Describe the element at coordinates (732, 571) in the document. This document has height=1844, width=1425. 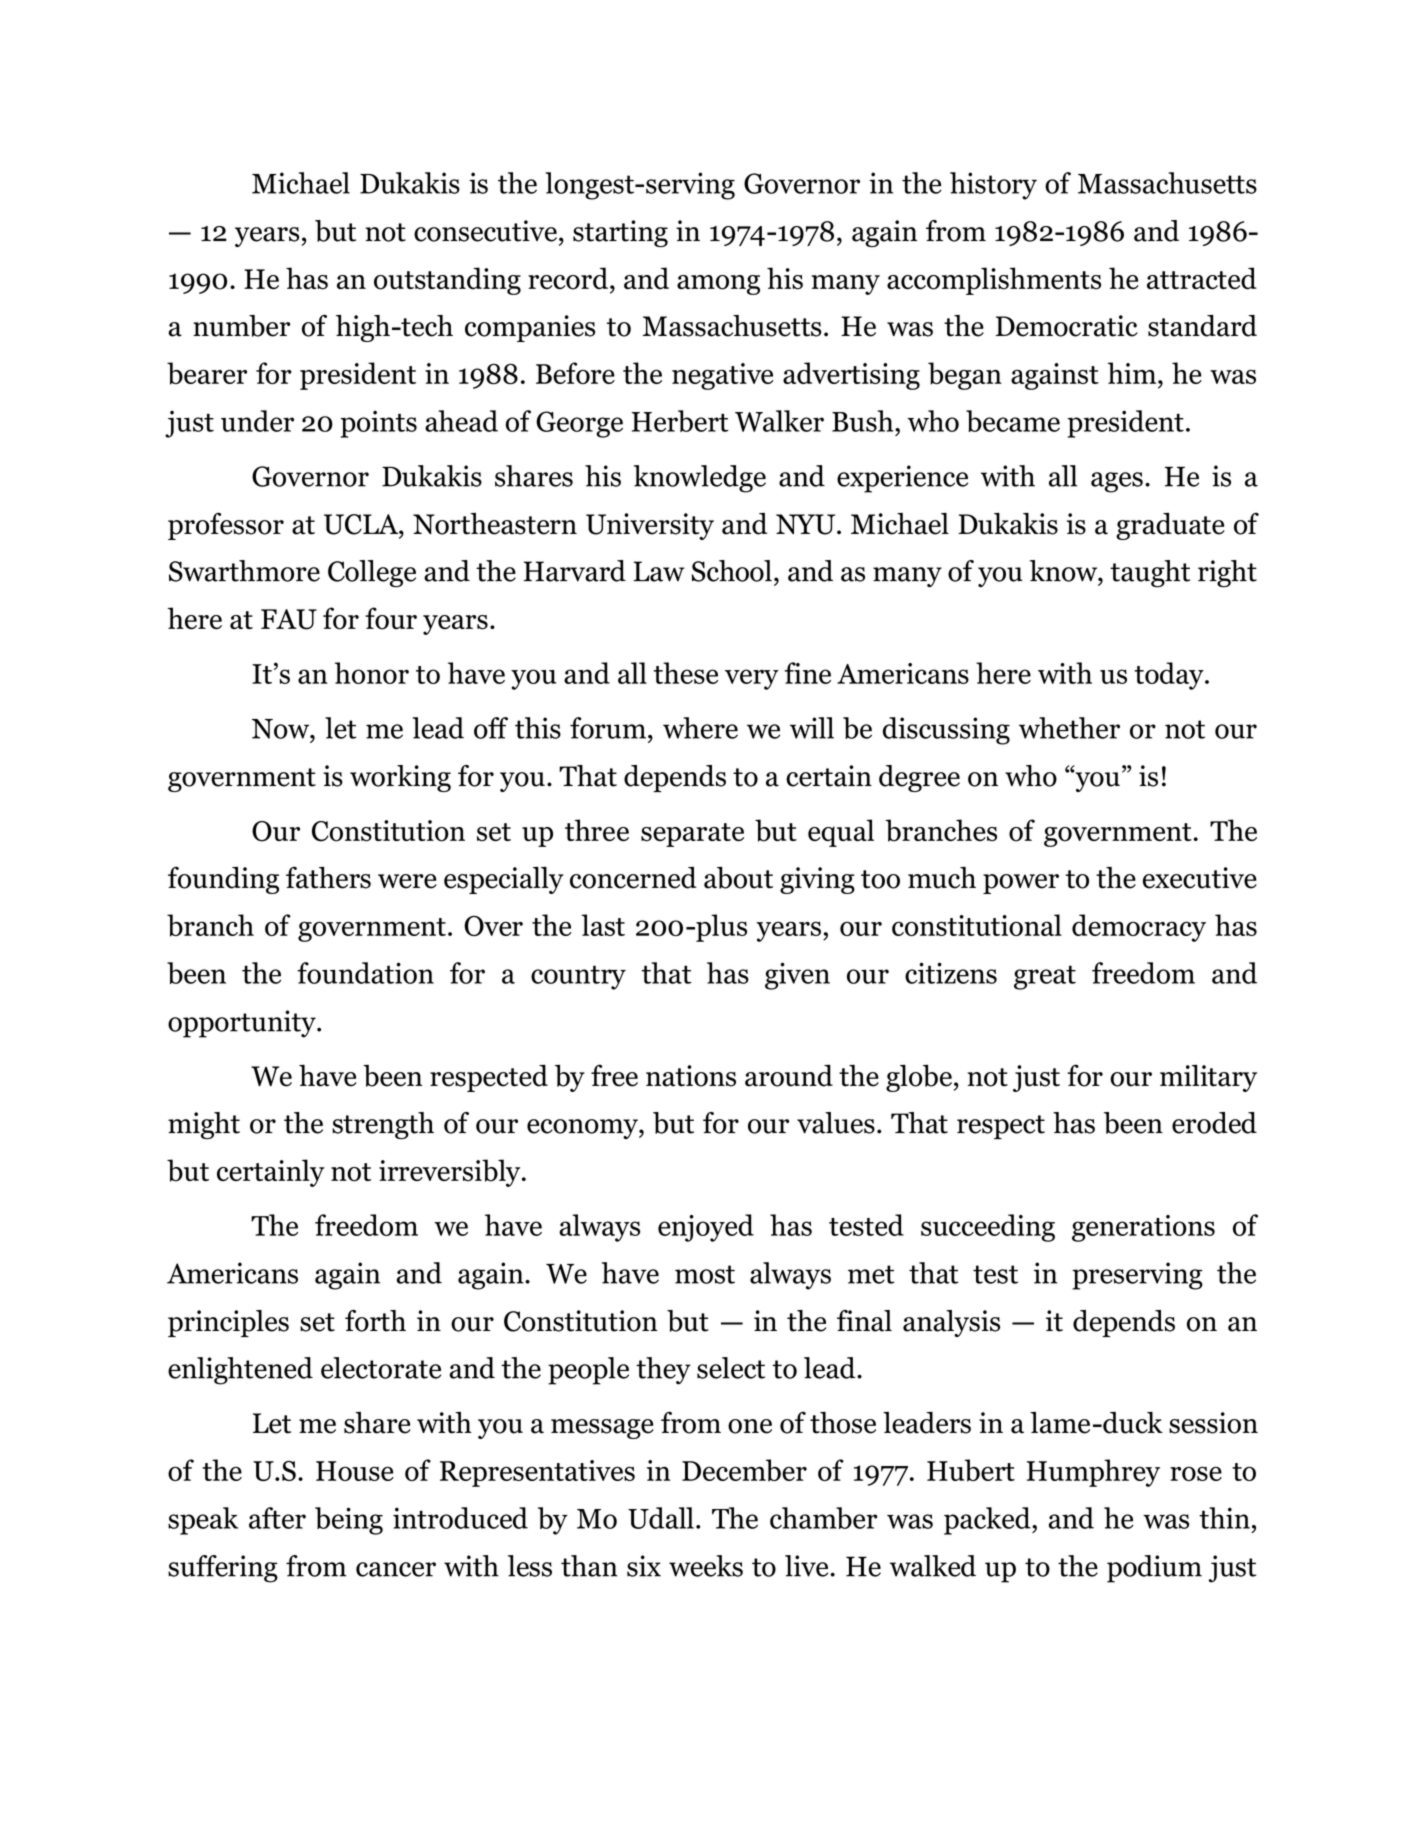
I see `School` at that location.
